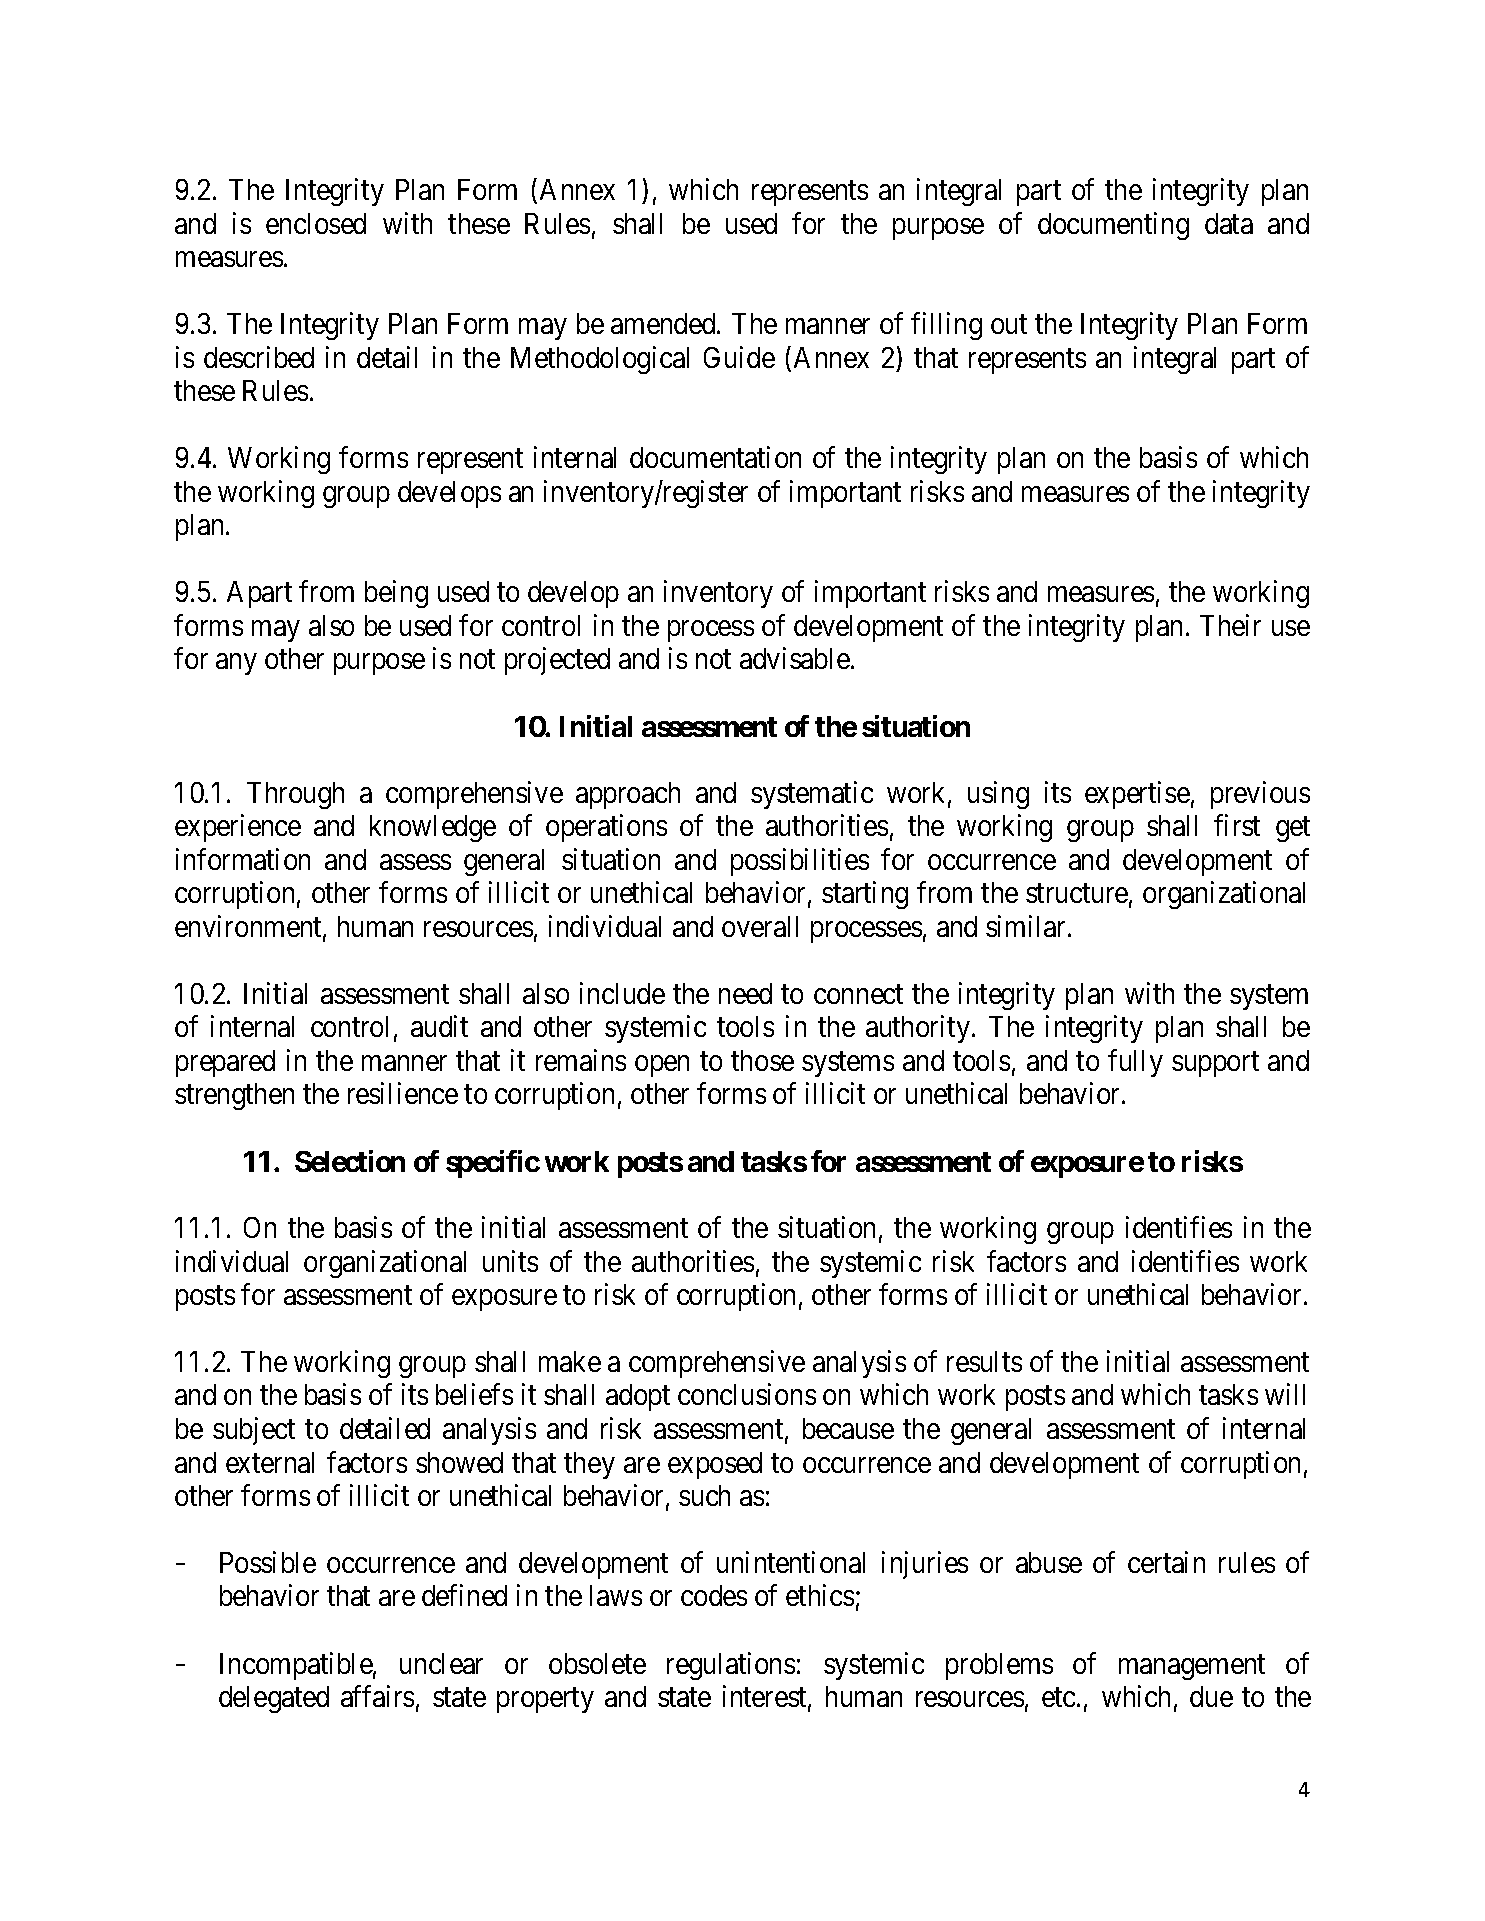 This screenshot has width=1485, height=1921. I want to click on enclosed, so click(316, 223).
